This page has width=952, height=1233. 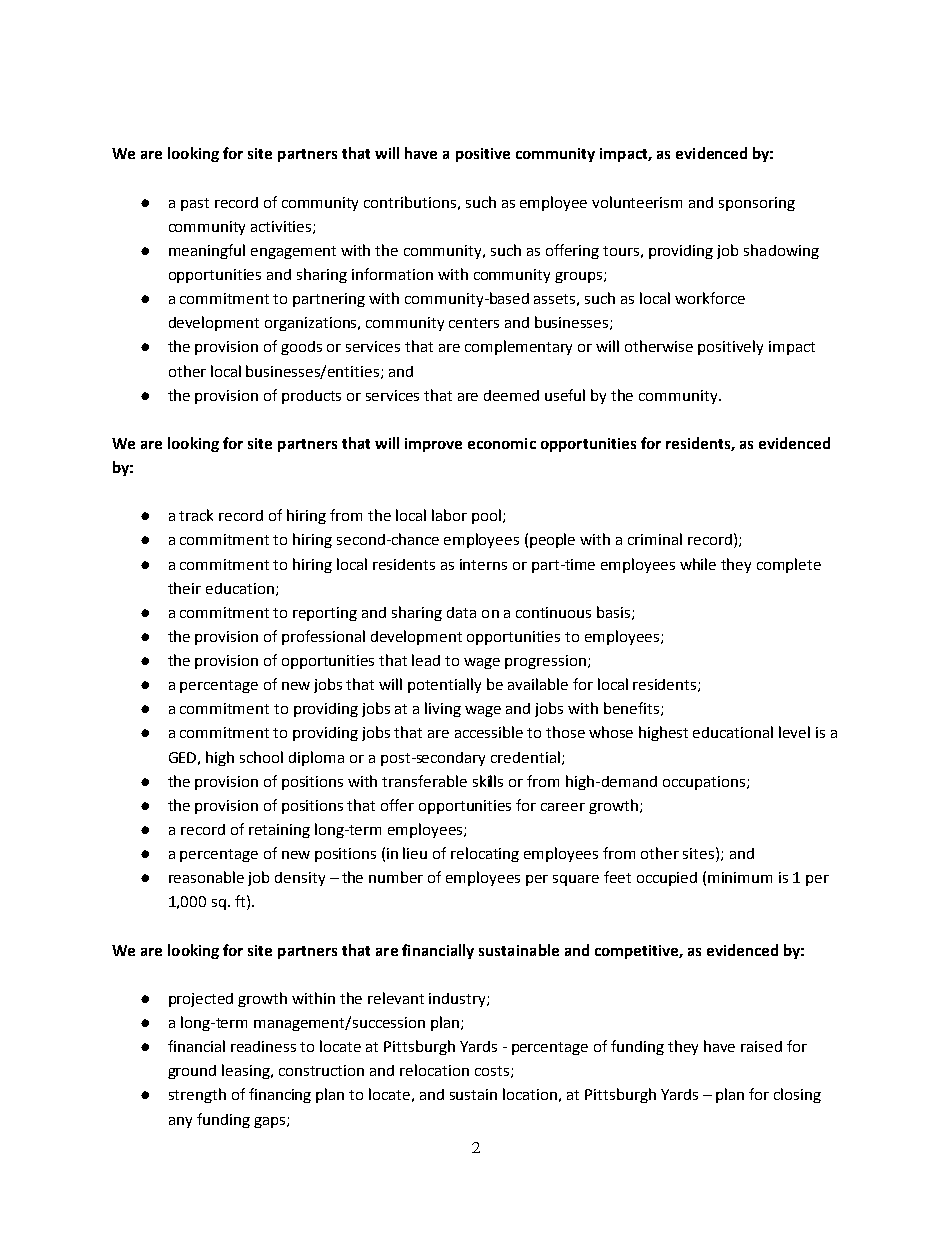 I want to click on groups, so click(x=580, y=277).
